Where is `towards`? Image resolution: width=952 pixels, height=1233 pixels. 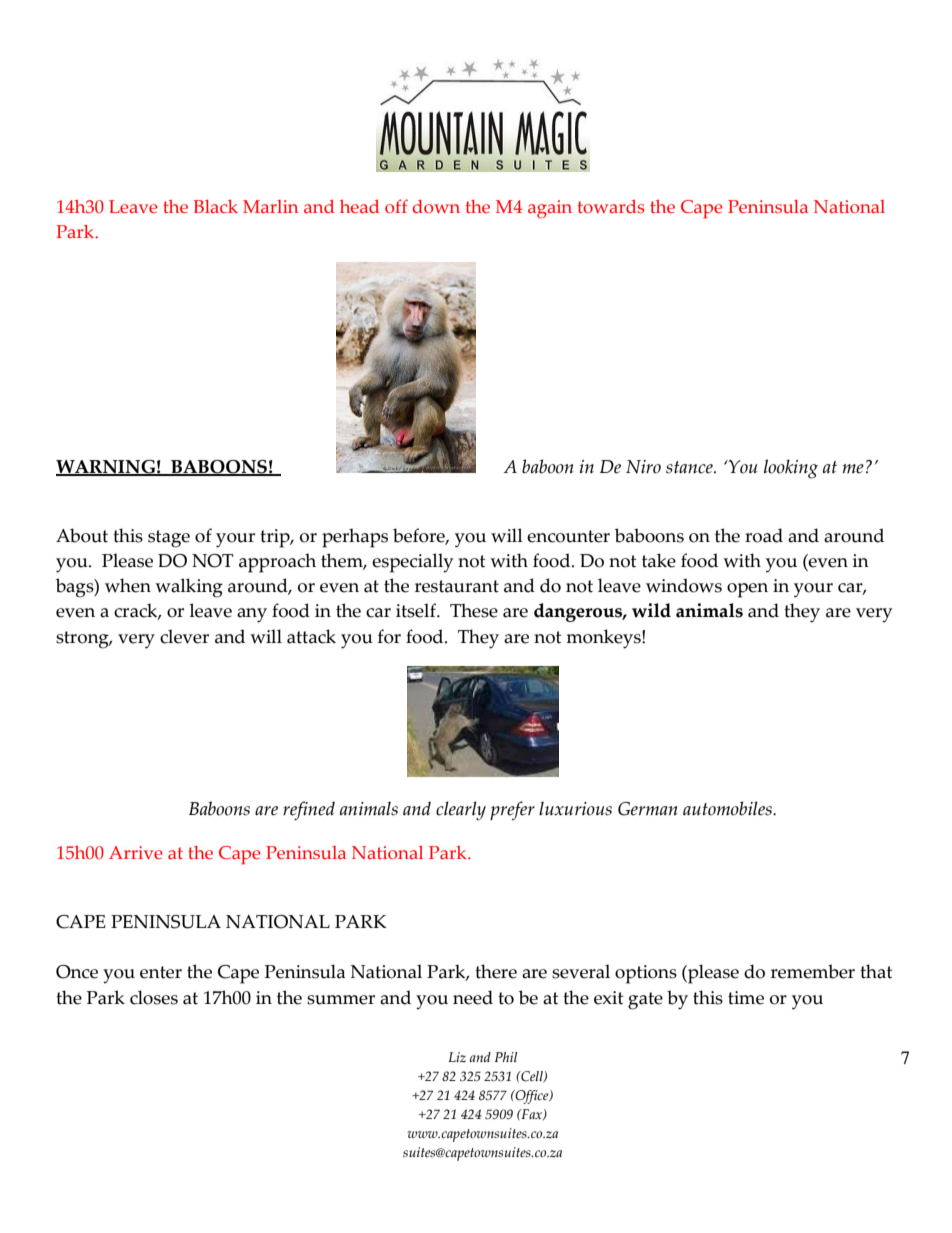 towards is located at coordinates (611, 207).
